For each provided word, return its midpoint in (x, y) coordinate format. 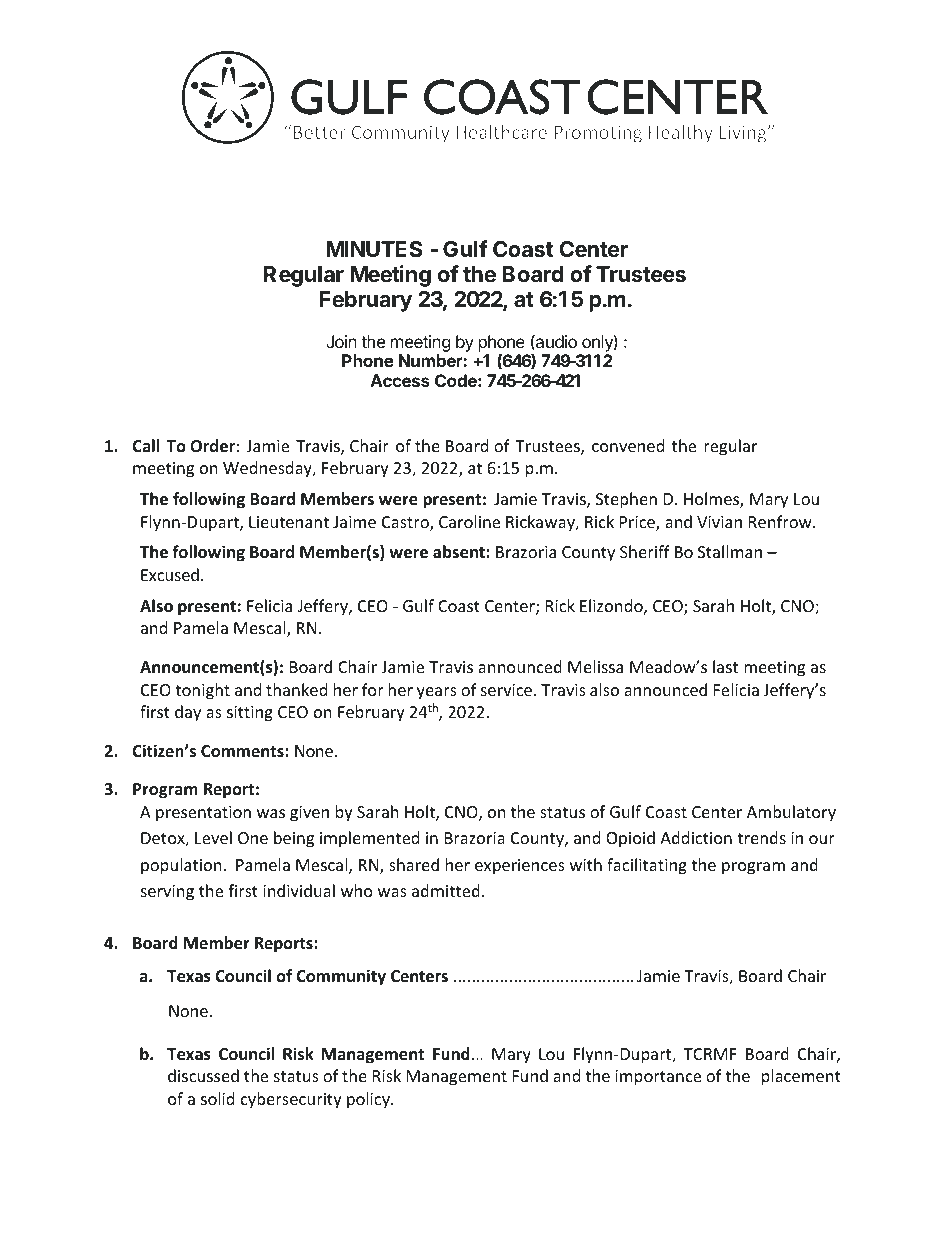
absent (460, 552)
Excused (170, 574)
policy (369, 1100)
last (725, 666)
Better (320, 132)
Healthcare (501, 132)
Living (744, 134)
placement (801, 1077)
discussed (203, 1075)
